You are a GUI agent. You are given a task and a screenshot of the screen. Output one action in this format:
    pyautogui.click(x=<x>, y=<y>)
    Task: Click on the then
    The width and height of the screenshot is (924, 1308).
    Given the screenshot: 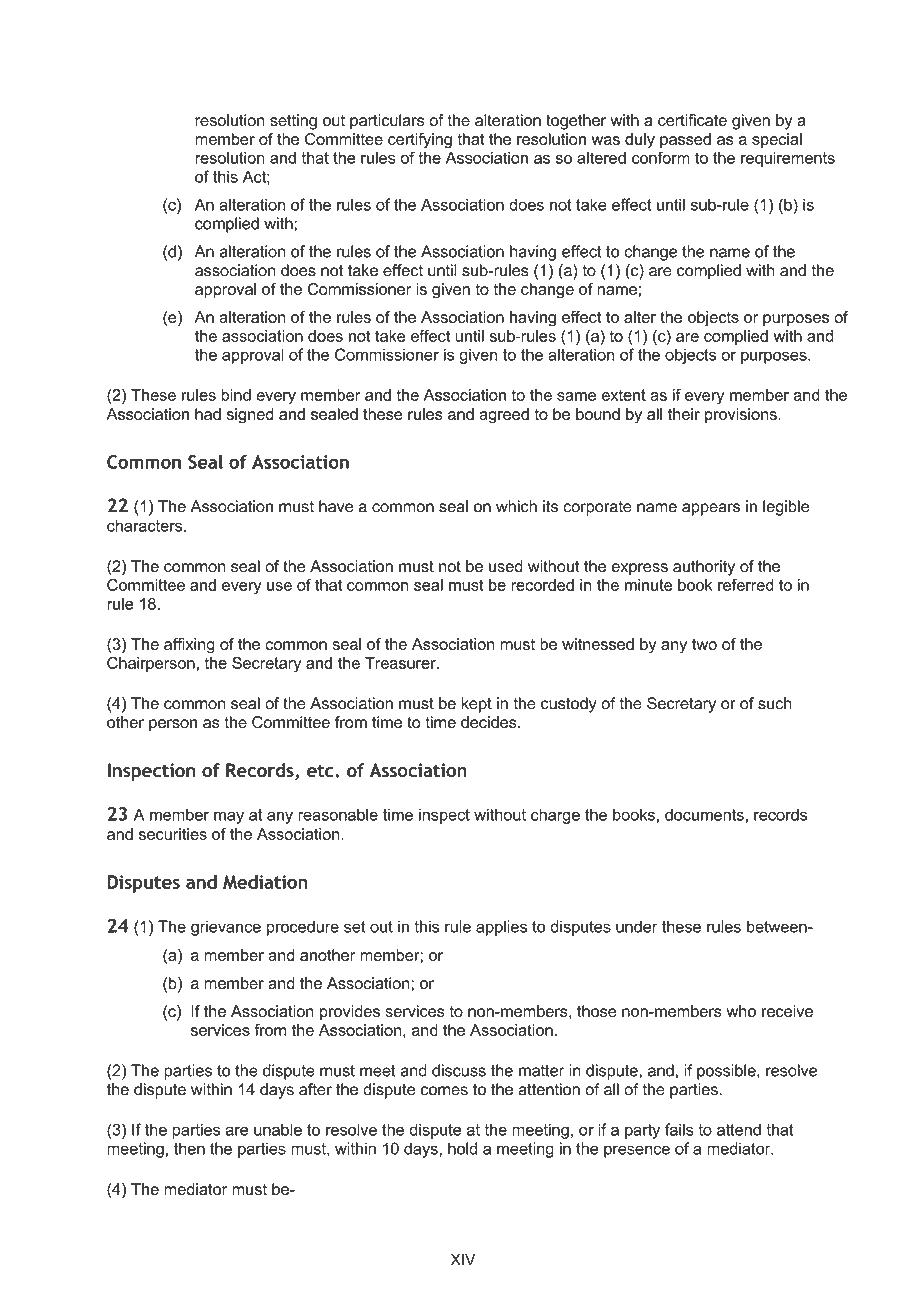 What is the action you would take?
    pyautogui.click(x=189, y=1148)
